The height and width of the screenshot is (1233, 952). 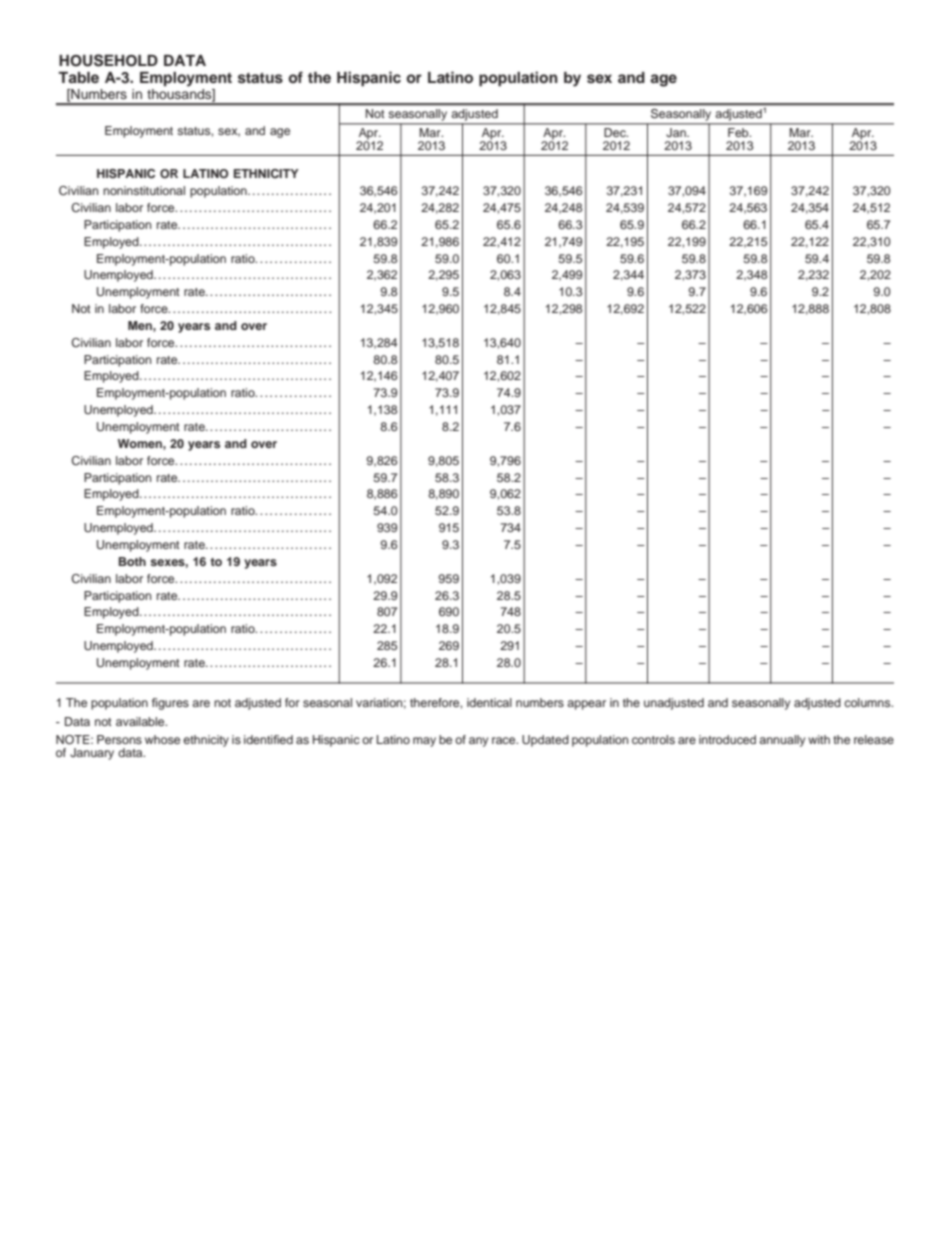 What do you see at coordinates (132, 561) in the screenshot?
I see `Both` at bounding box center [132, 561].
